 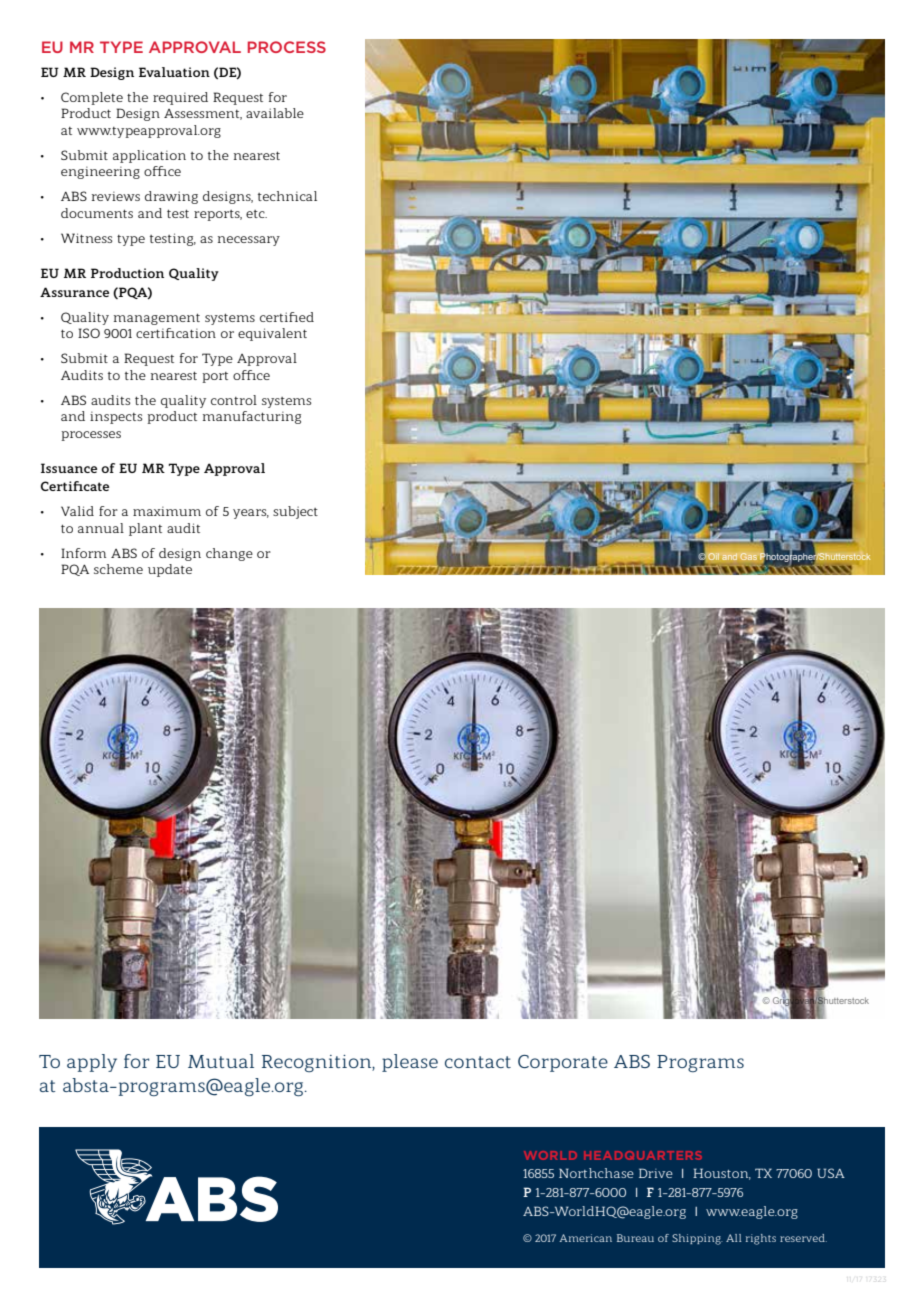 I want to click on update, so click(x=170, y=570).
